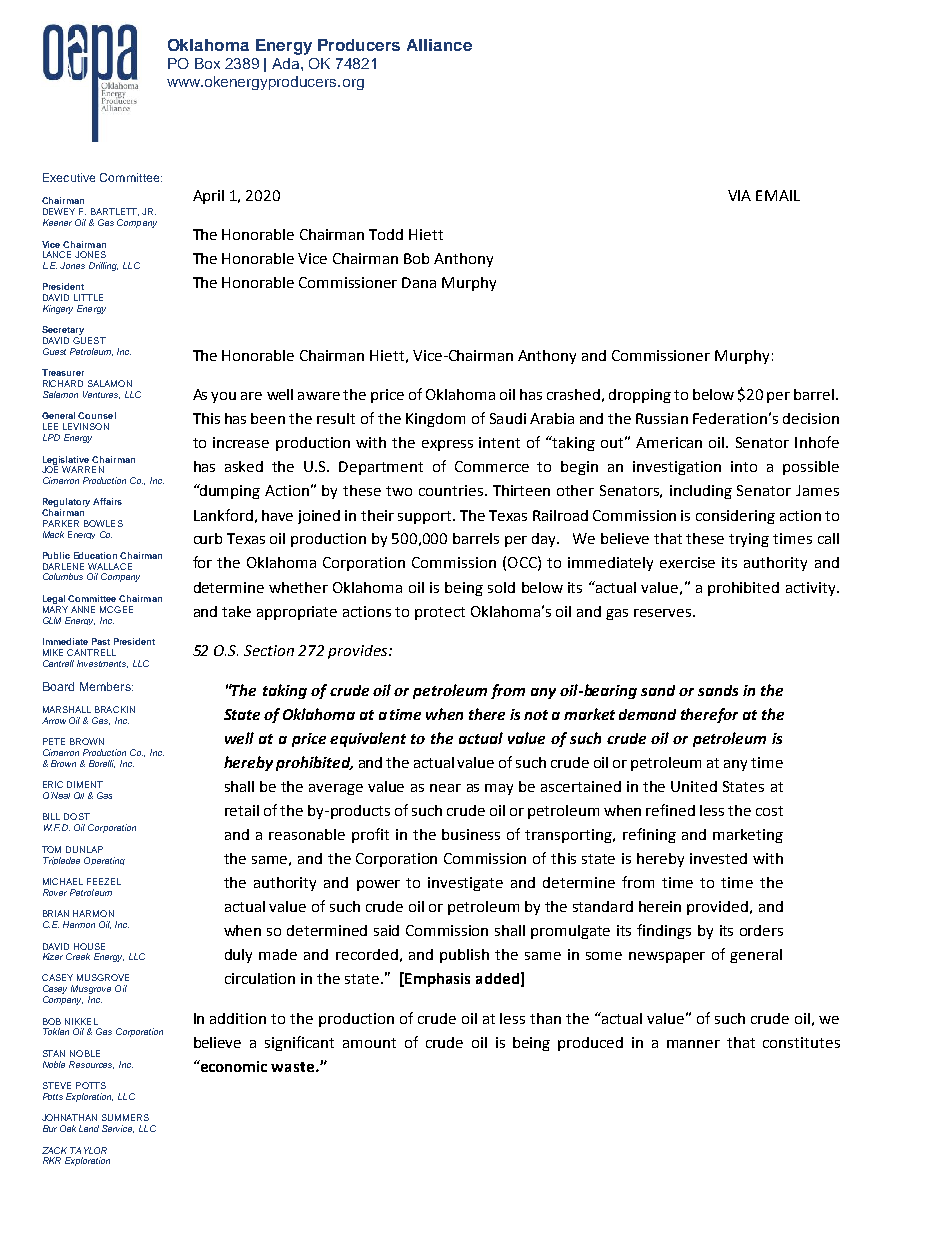 Image resolution: width=952 pixels, height=1233 pixels. Describe the element at coordinates (104, 861) in the screenshot. I see `Operating` at that location.
